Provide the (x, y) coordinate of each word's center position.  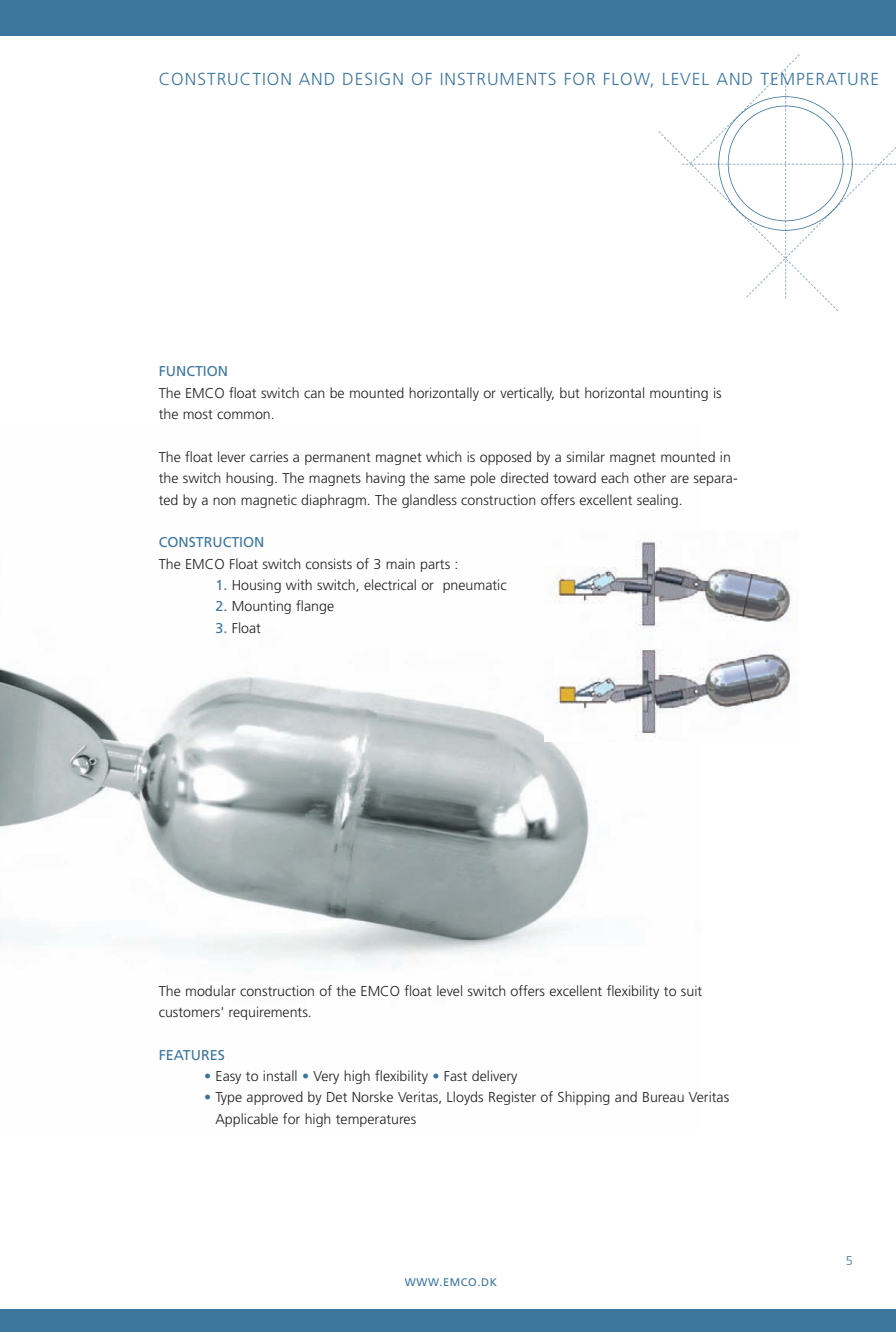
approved (275, 1098)
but (570, 392)
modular (211, 990)
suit (691, 990)
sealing (657, 501)
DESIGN (373, 78)
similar (586, 456)
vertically (527, 394)
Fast (455, 1076)
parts (435, 566)
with (299, 584)
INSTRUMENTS (498, 78)
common (243, 415)
